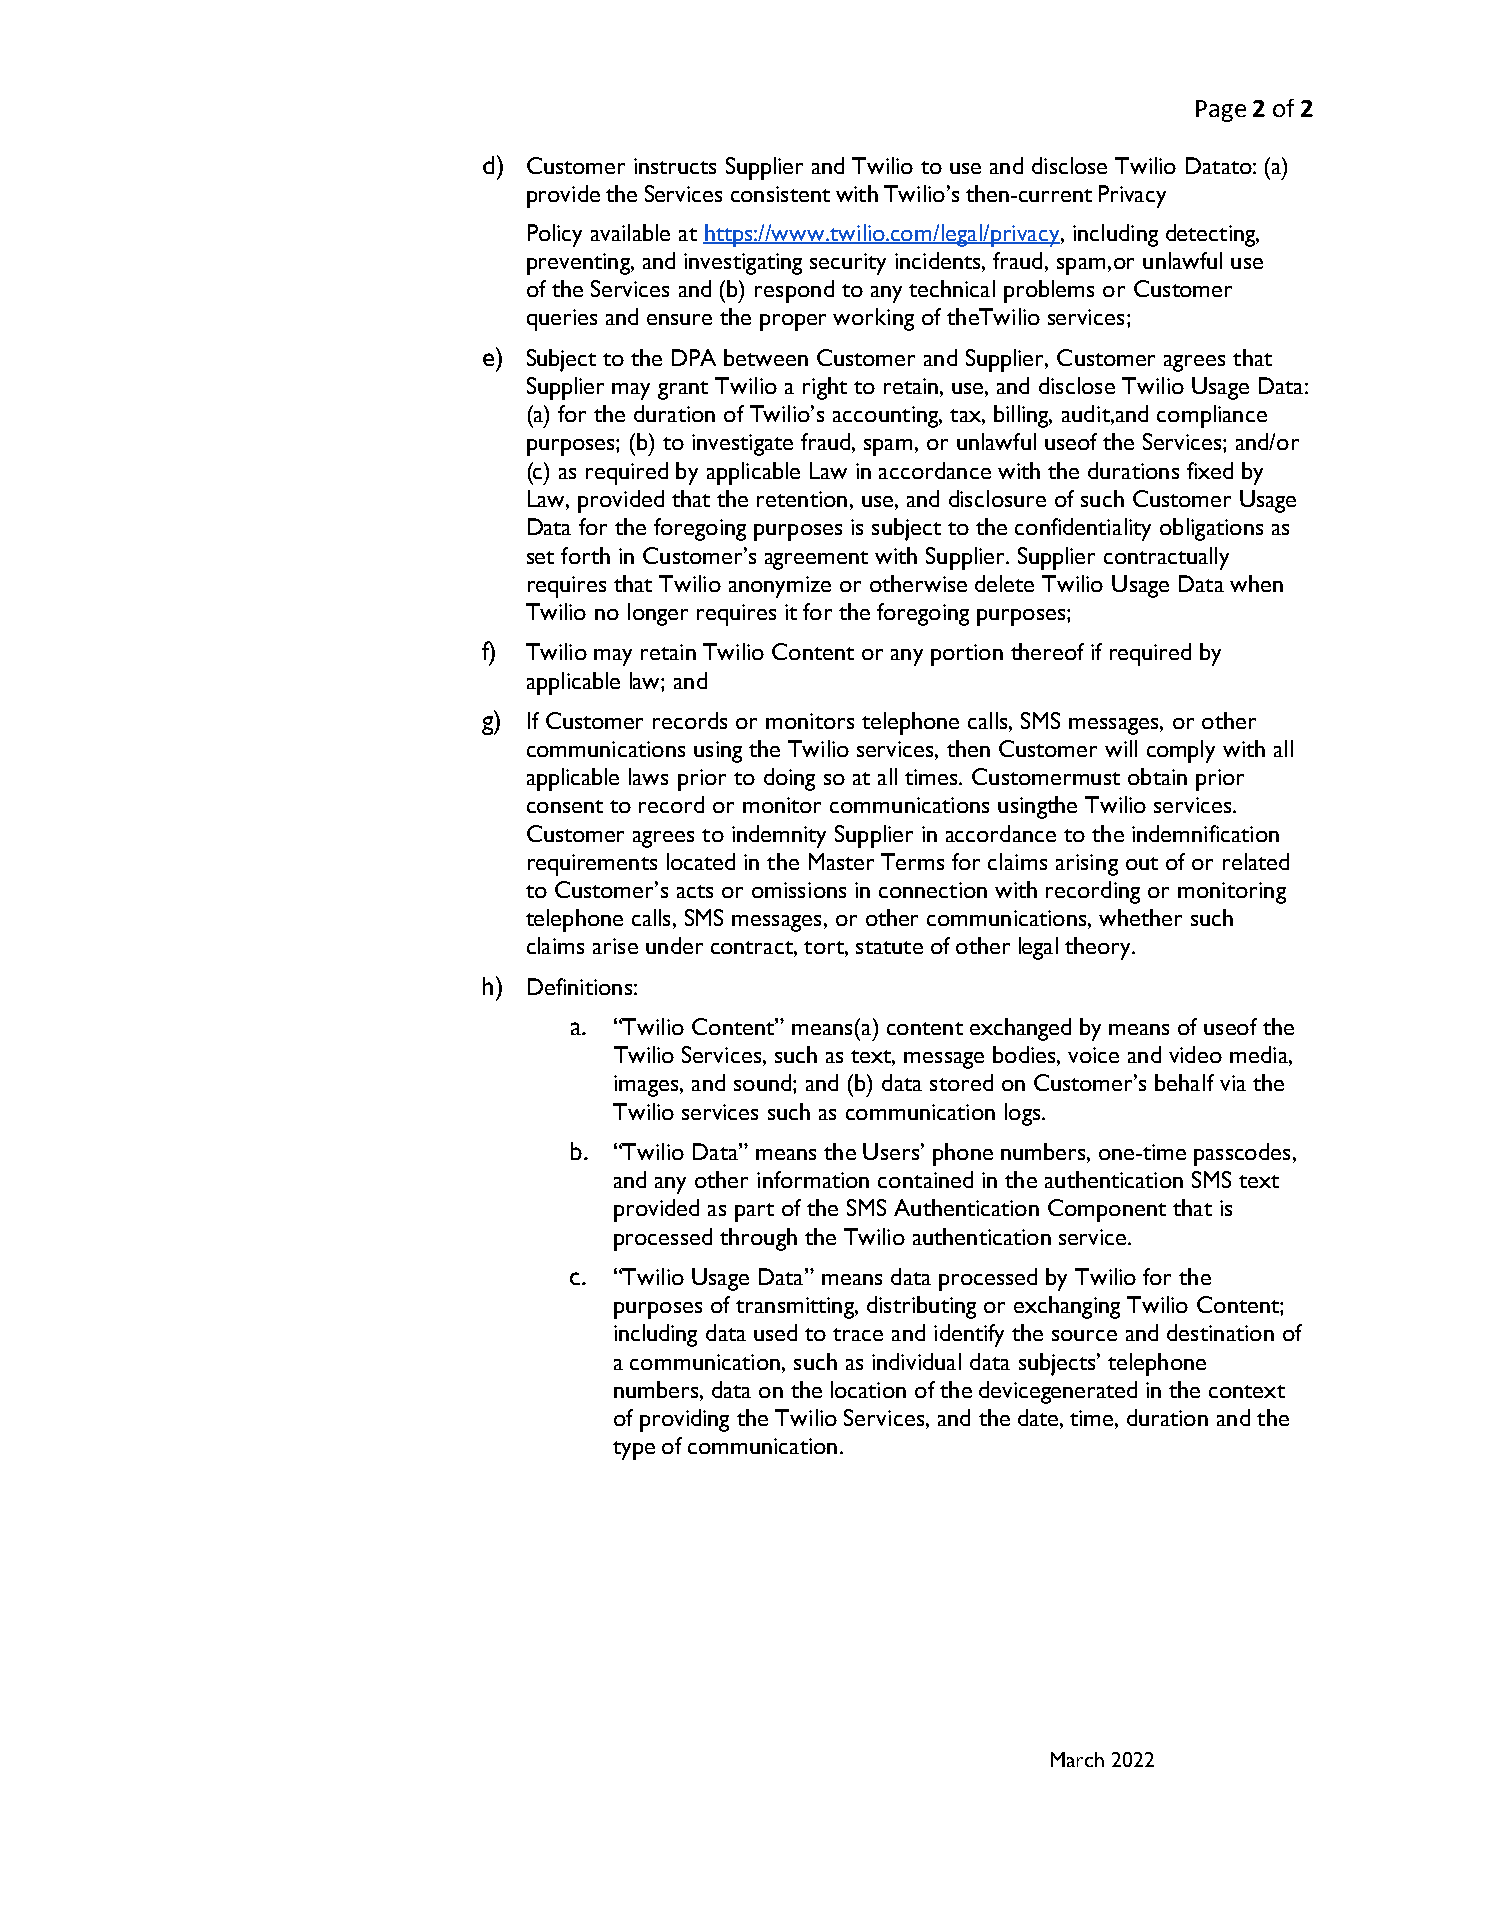  I want to click on whether, so click(1140, 917).
